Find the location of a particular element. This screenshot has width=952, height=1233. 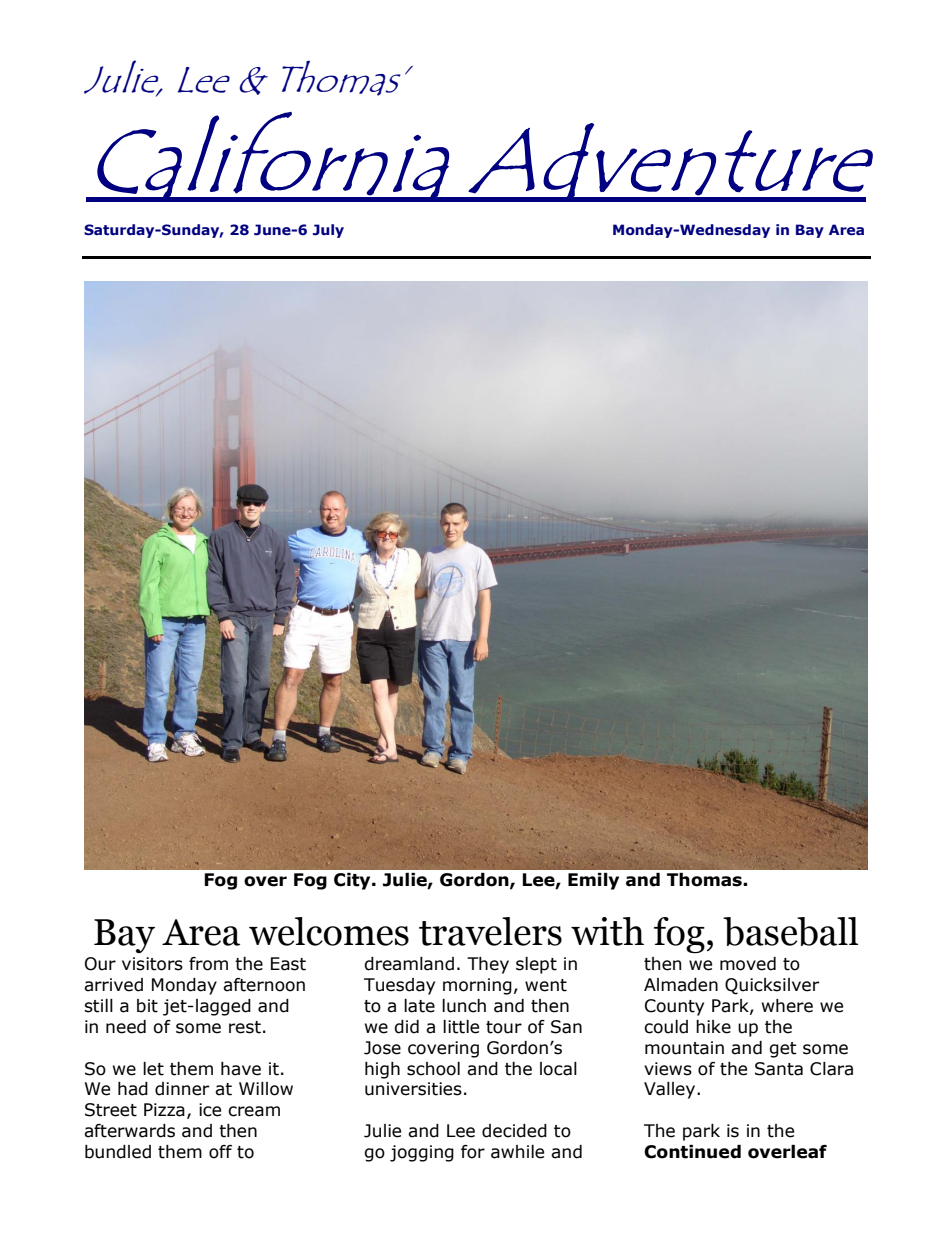

Emily is located at coordinates (593, 881).
